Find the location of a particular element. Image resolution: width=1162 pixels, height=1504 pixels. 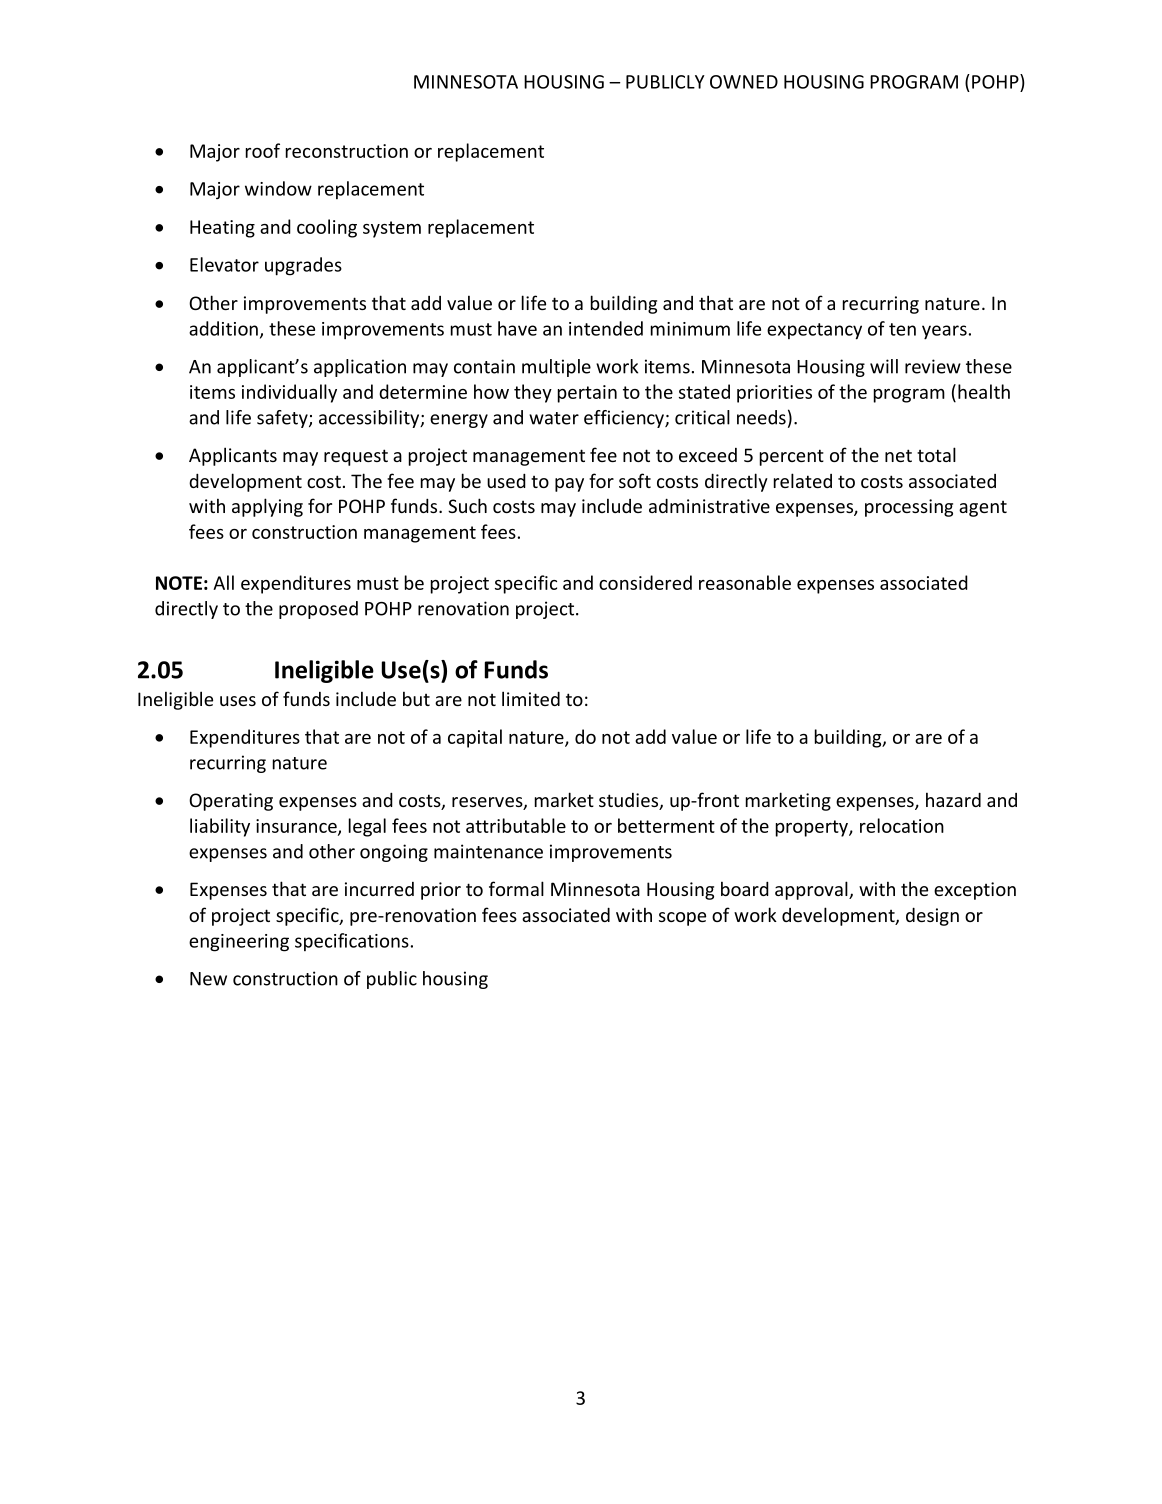

engineering is located at coordinates (239, 943).
